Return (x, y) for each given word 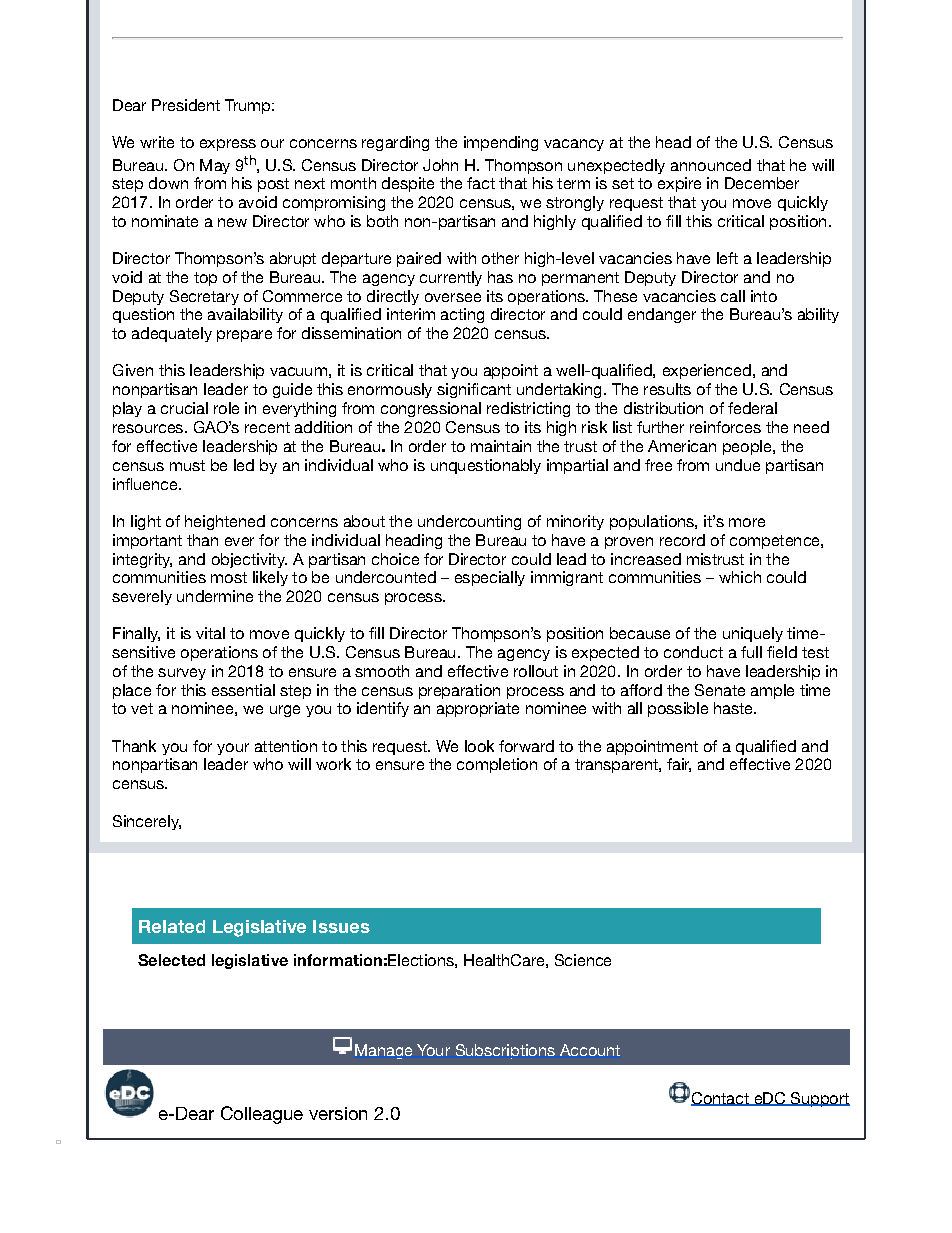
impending (501, 143)
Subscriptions (505, 1051)
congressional (431, 409)
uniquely (753, 634)
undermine (215, 596)
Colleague (262, 1115)
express (228, 145)
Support (819, 1099)
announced (711, 165)
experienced (707, 371)
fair (679, 765)
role (226, 408)
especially (490, 578)
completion (497, 765)
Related (172, 926)
